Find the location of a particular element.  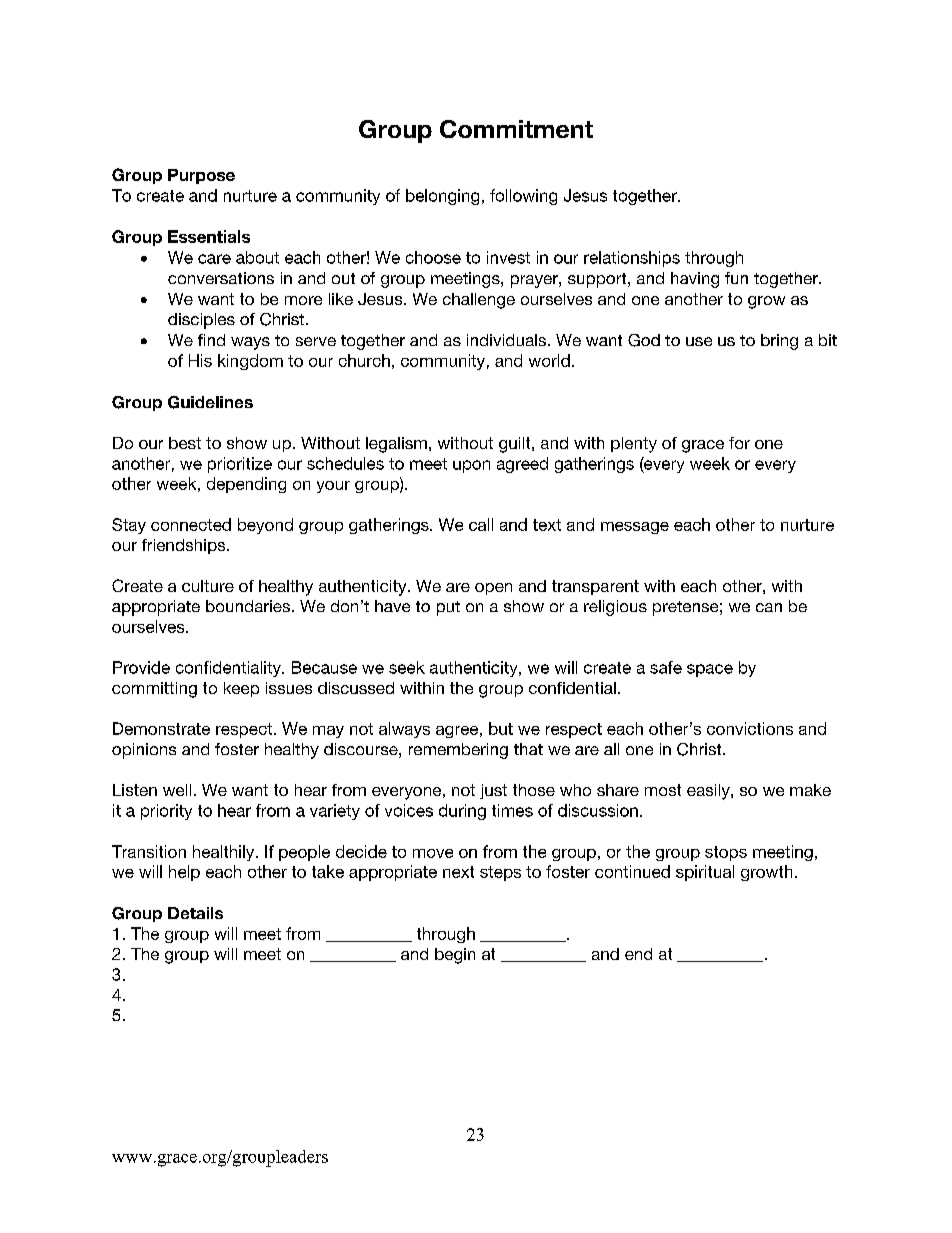

Purpose is located at coordinates (201, 176).
